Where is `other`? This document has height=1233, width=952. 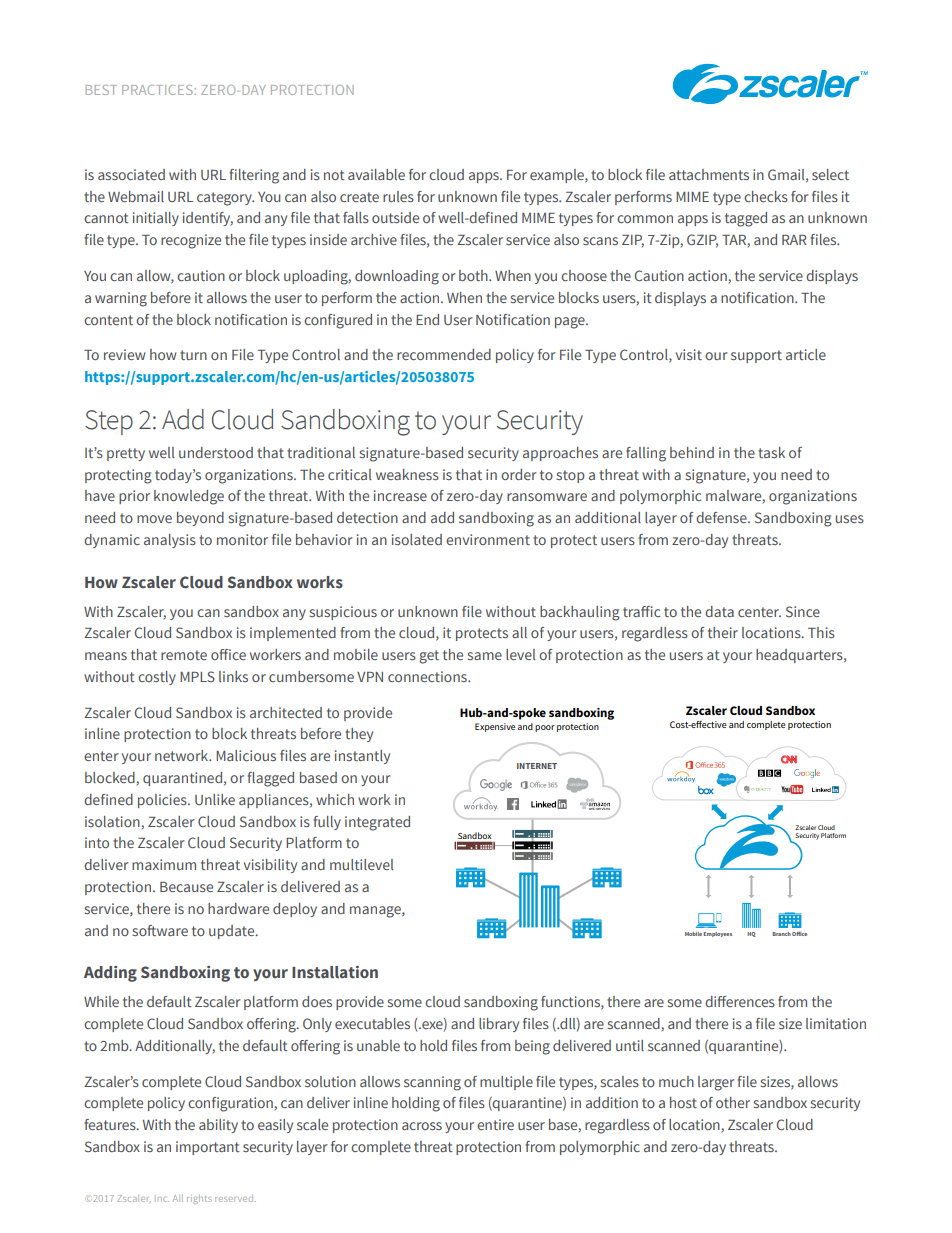
other is located at coordinates (733, 1102).
